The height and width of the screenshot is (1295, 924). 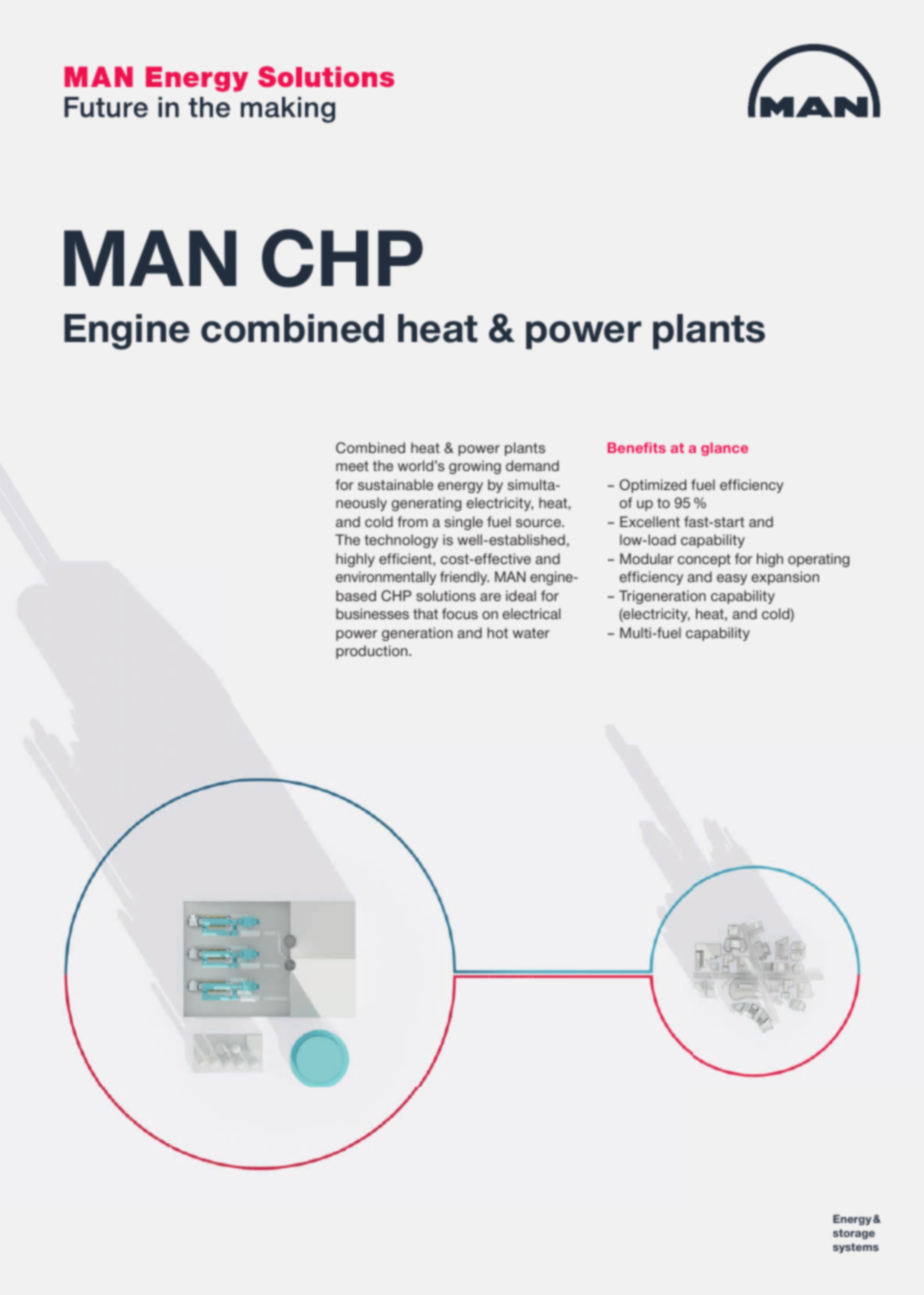 What do you see at coordinates (785, 578) in the screenshot?
I see `expansion` at bounding box center [785, 578].
